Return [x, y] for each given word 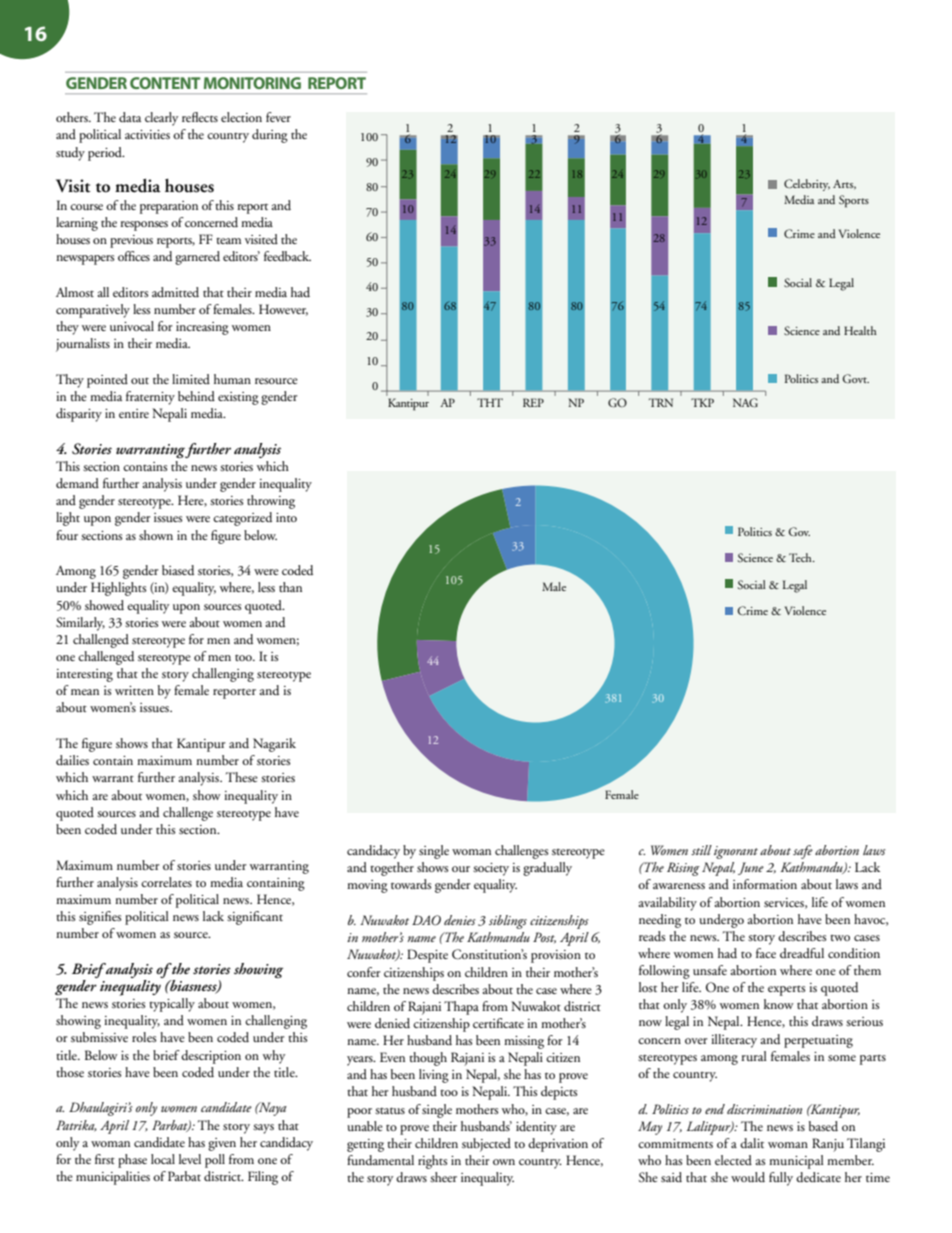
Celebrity [807, 185]
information [765, 884]
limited [191, 379]
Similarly [80, 624]
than [290, 587]
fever [278, 117]
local [163, 1159]
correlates [166, 882]
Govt [856, 378]
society [491, 869]
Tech [801, 557]
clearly [161, 119]
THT [490, 402]
